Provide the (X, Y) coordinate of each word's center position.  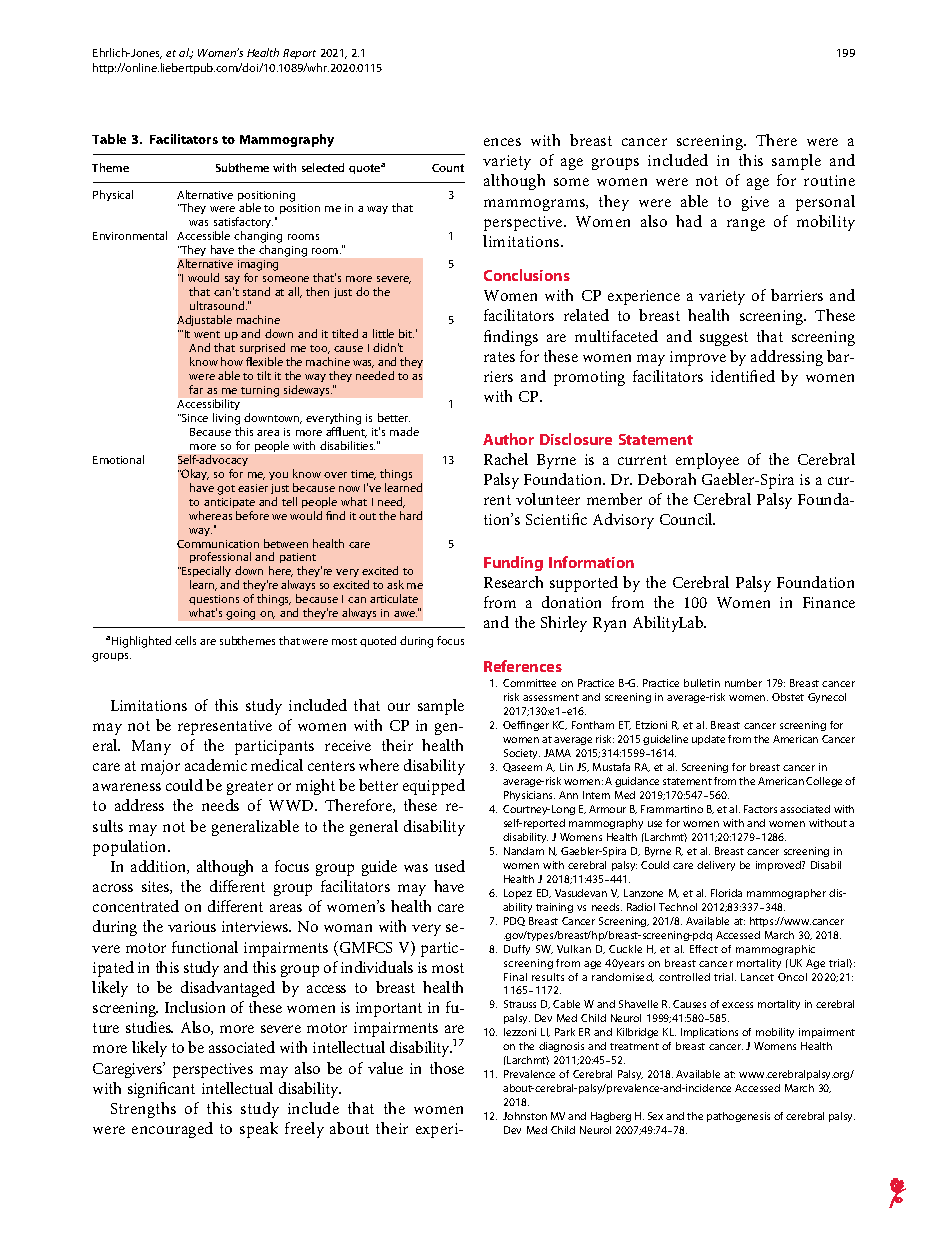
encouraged (172, 1130)
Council (687, 519)
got (226, 490)
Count (448, 168)
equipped (434, 787)
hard (411, 515)
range (746, 225)
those (447, 1068)
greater (250, 788)
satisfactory (243, 224)
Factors (760, 809)
